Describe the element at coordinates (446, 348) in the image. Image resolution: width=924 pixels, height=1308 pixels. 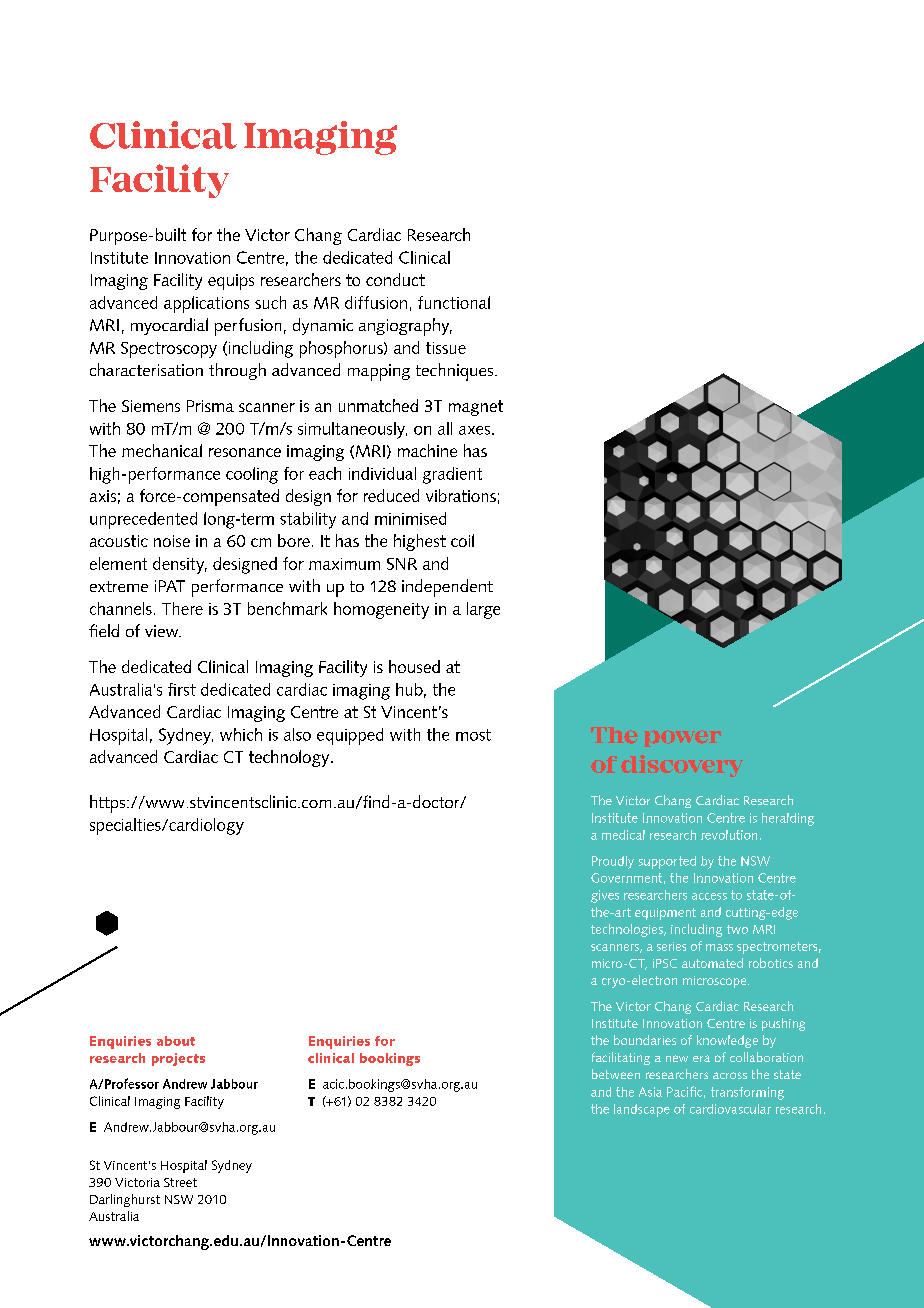
I see `tissue` at that location.
